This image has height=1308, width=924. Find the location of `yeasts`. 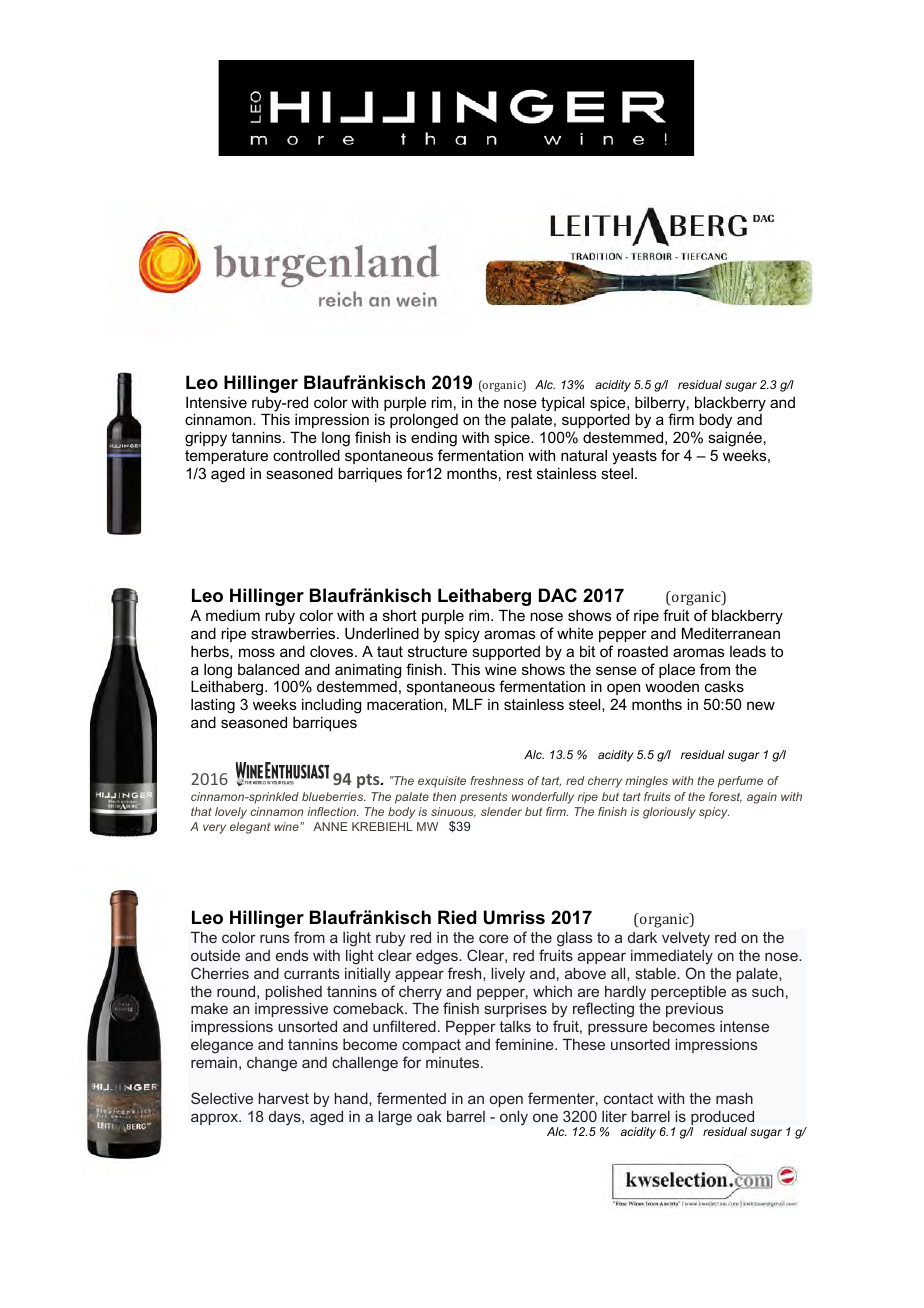

yeasts is located at coordinates (634, 457).
